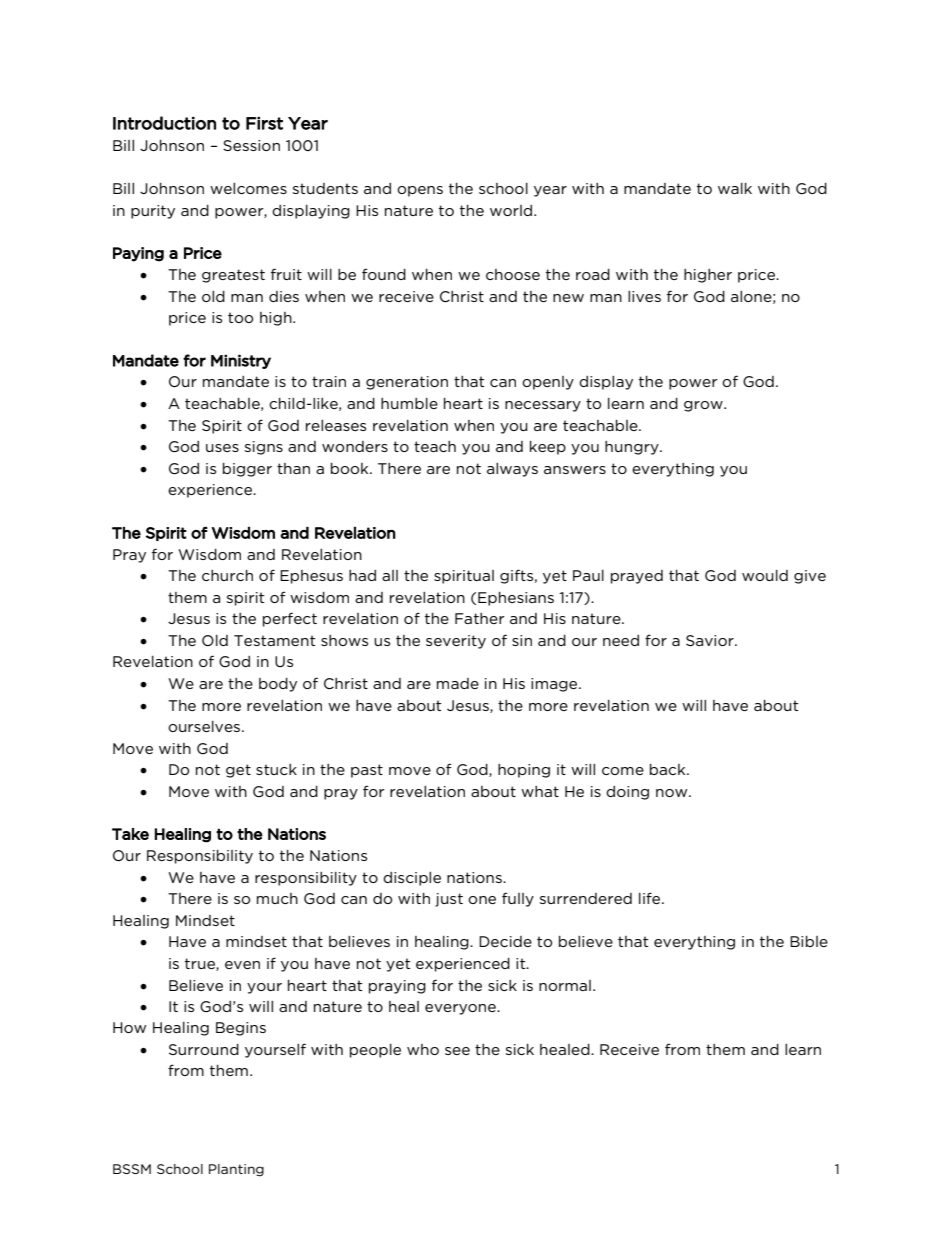 This screenshot has height=1233, width=952. Describe the element at coordinates (735, 188) in the screenshot. I see `walk` at that location.
